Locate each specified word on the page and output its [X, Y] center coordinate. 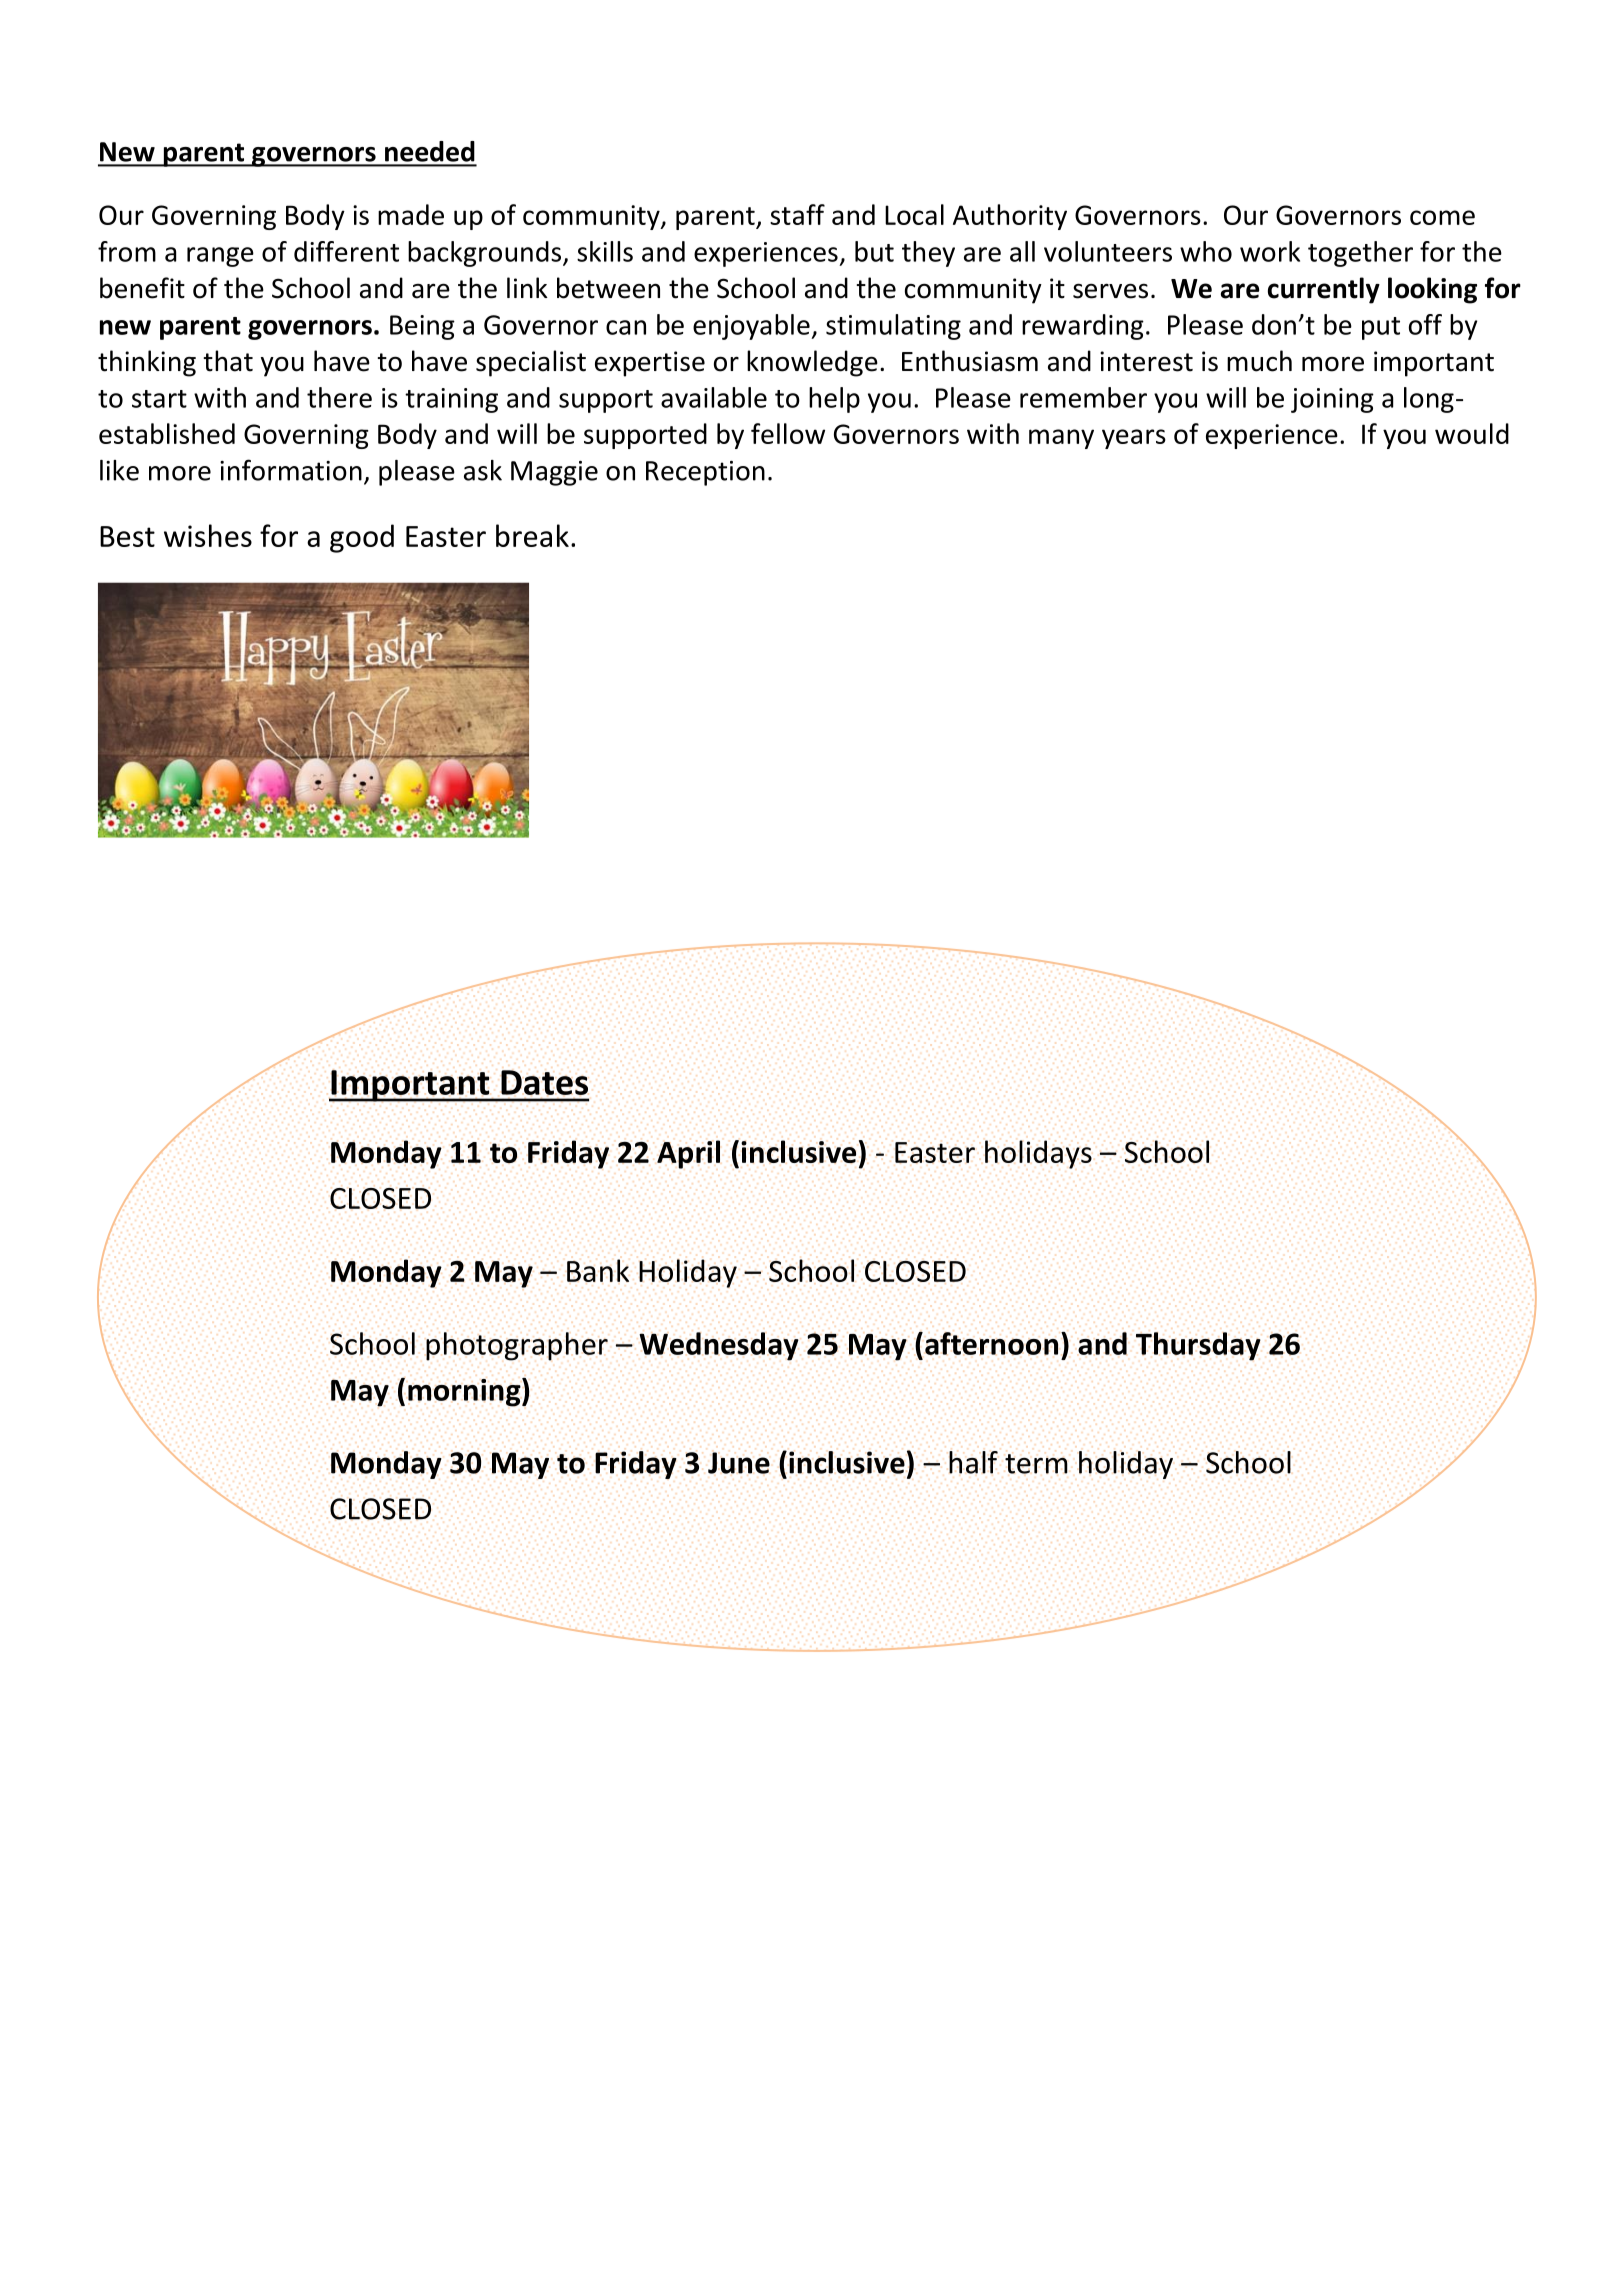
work [1270, 251]
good [362, 538]
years [1134, 439]
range [220, 257]
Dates [544, 1082]
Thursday [1198, 1346]
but [874, 251]
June [739, 1463]
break [532, 535]
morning [465, 1392]
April [688, 1154]
